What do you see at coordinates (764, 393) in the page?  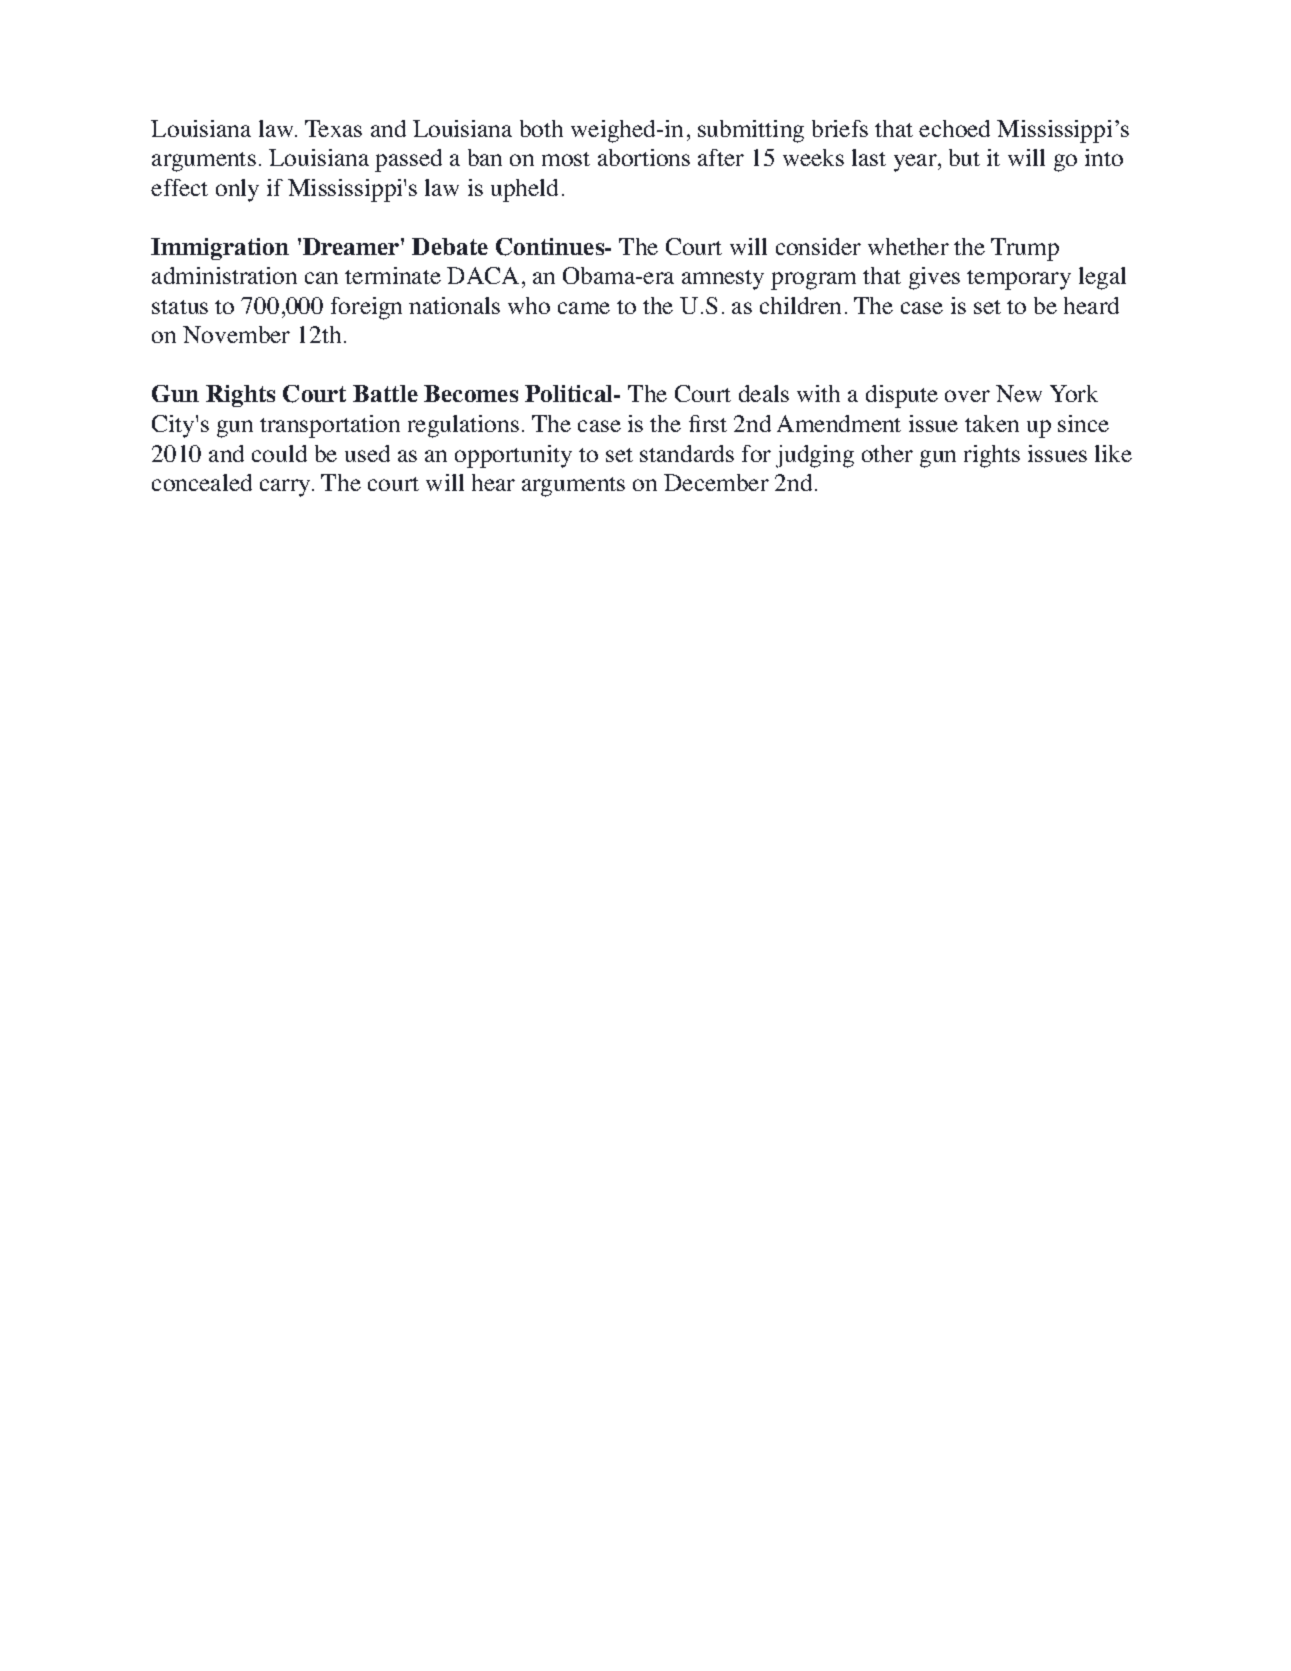 I see `deals` at bounding box center [764, 393].
